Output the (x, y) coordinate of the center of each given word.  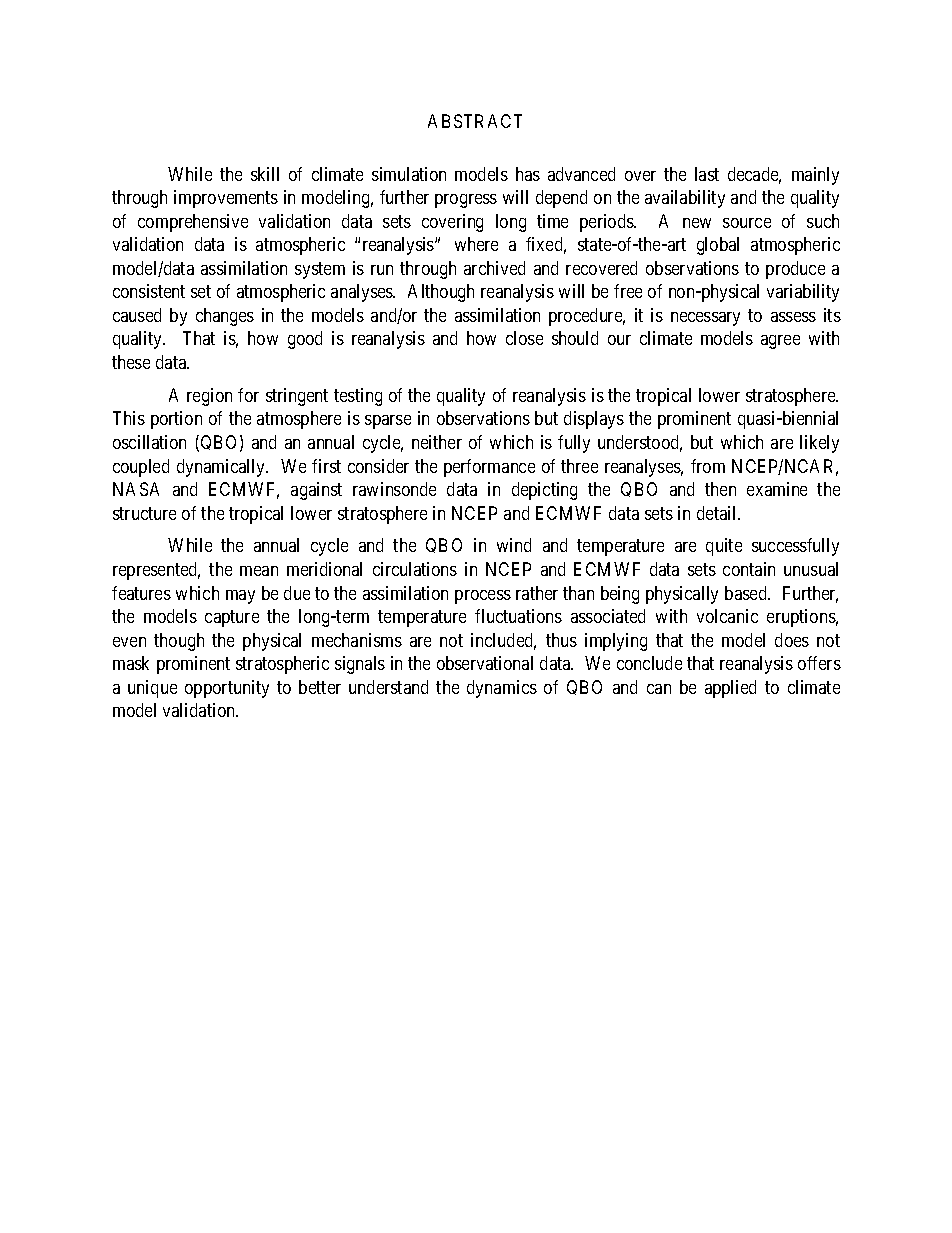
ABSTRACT (475, 121)
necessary (705, 319)
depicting (544, 491)
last (707, 174)
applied (730, 689)
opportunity (227, 689)
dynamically (222, 468)
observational (485, 663)
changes (225, 317)
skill (265, 174)
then (720, 489)
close (524, 338)
